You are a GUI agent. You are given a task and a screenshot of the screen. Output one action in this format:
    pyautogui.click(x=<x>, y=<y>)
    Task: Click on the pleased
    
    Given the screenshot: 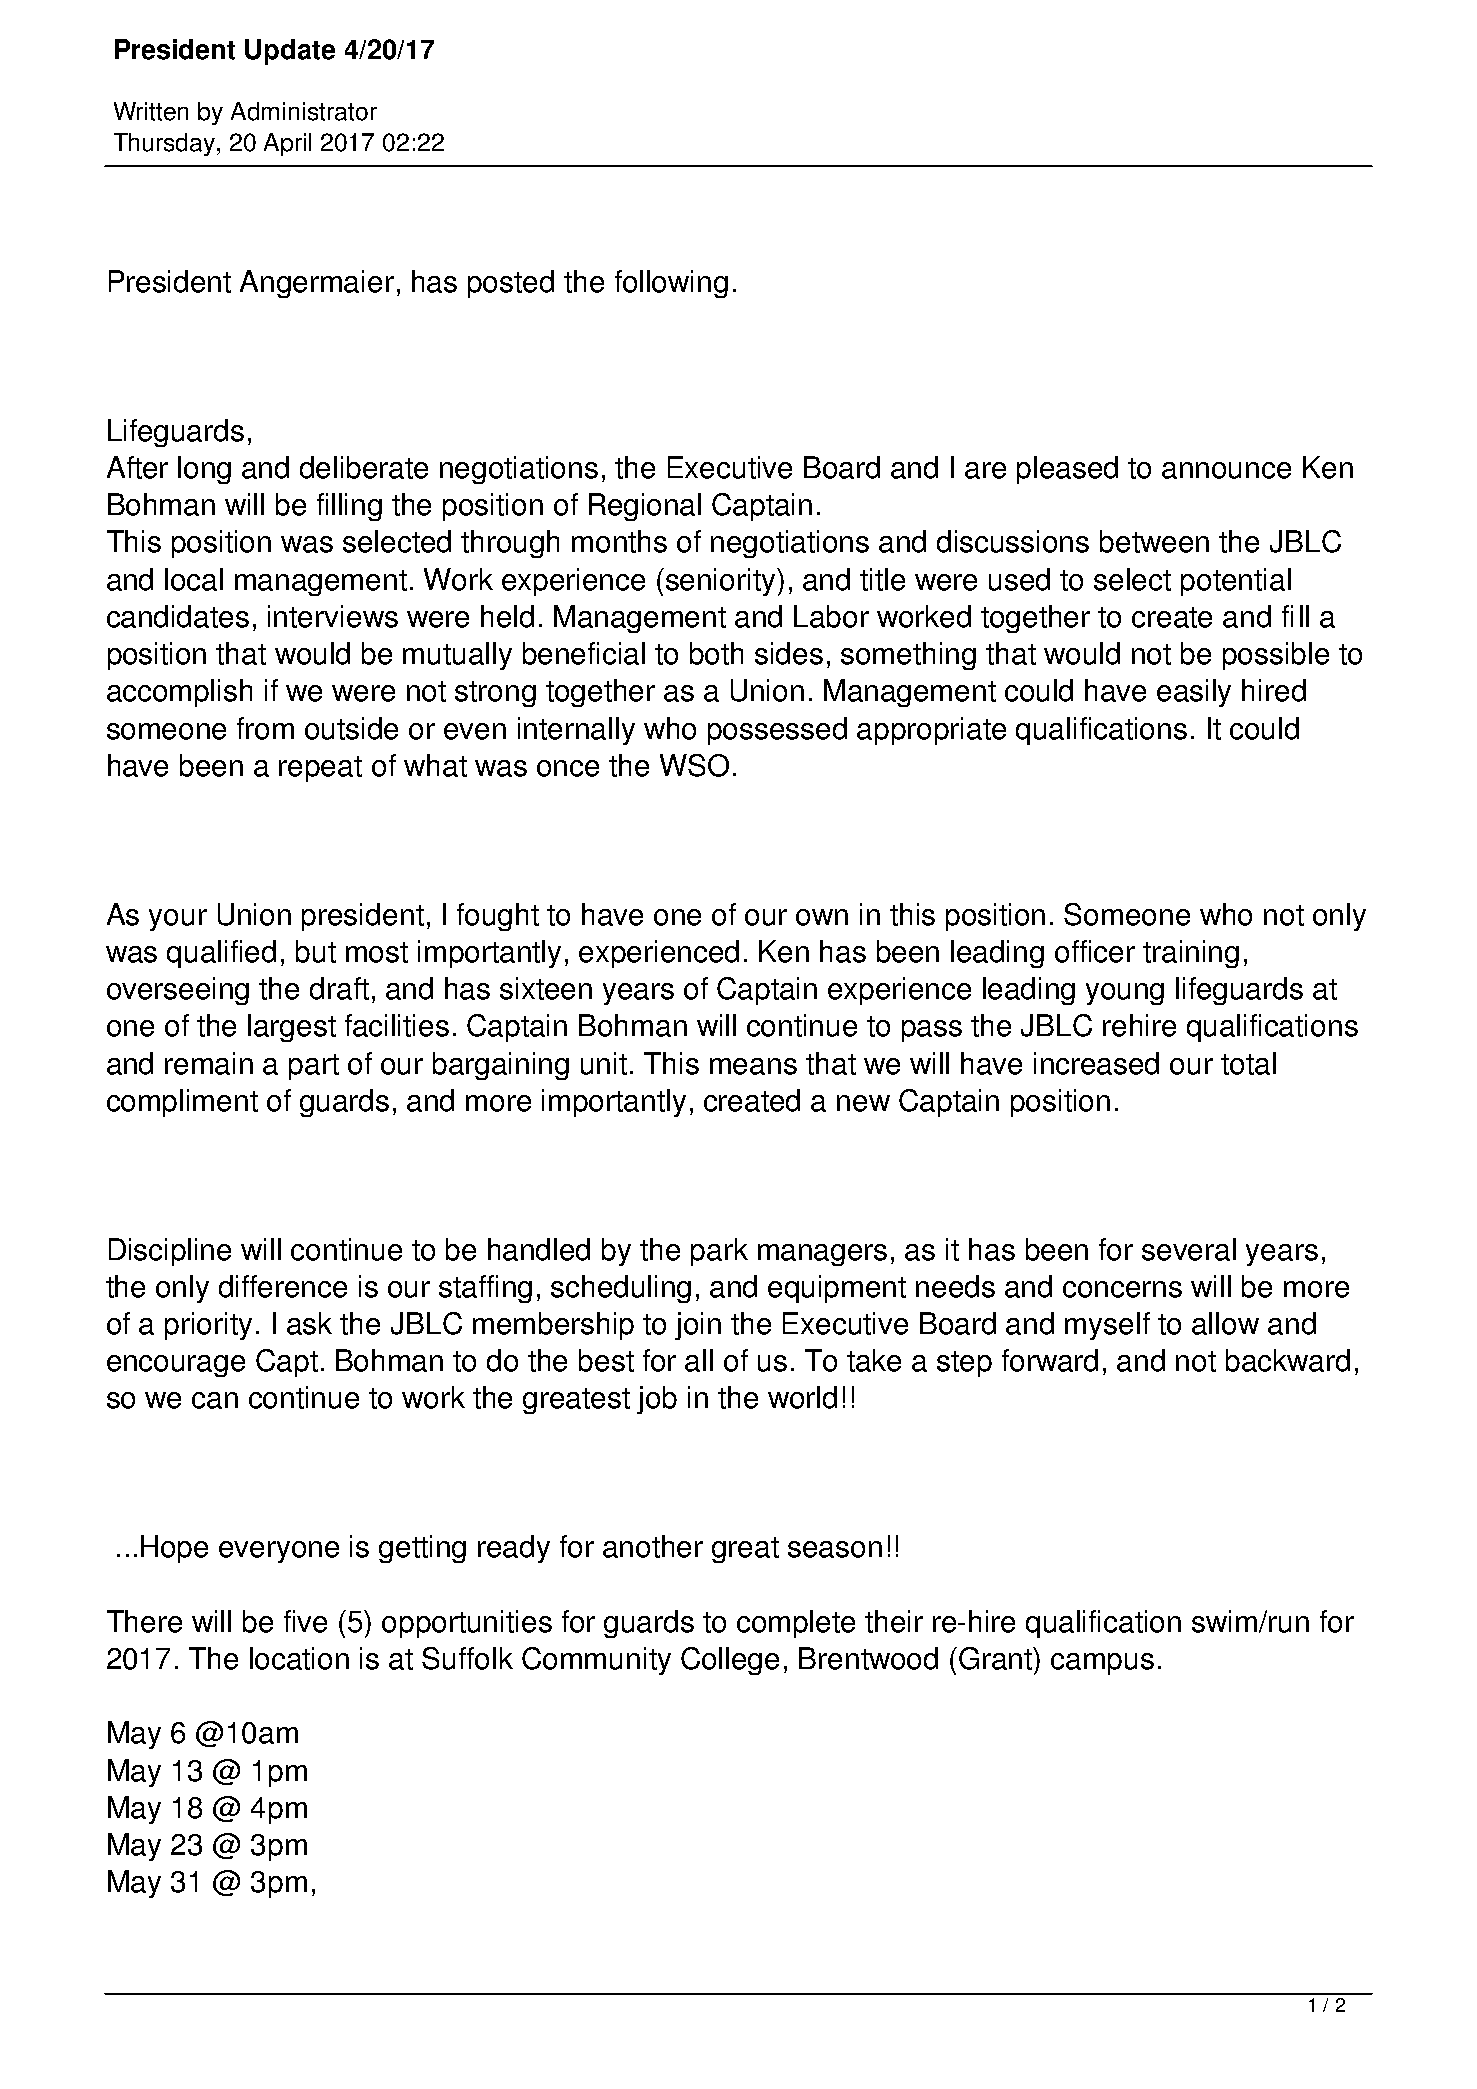 What is the action you would take?
    pyautogui.click(x=1067, y=470)
